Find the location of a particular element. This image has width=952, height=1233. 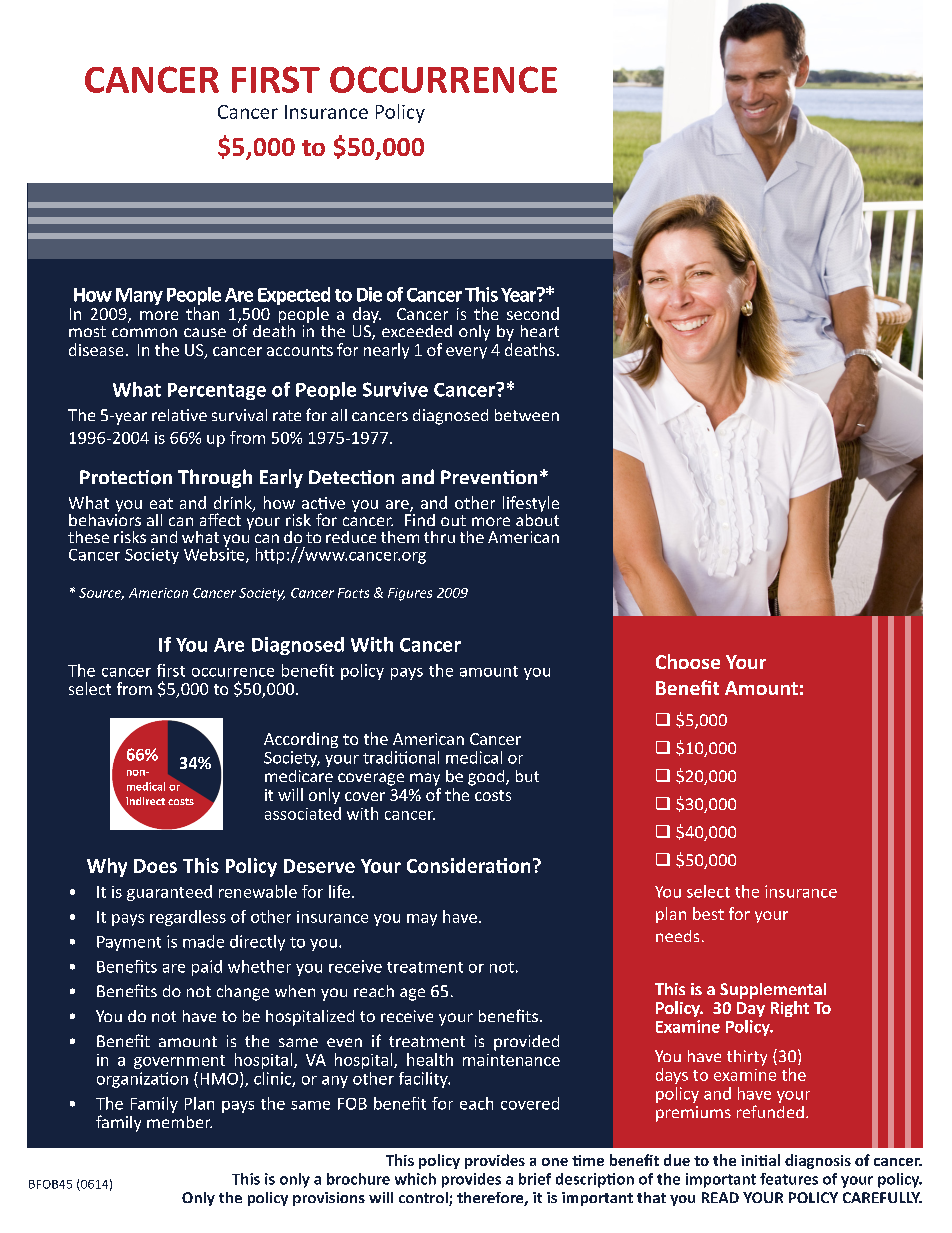

Consideration is located at coordinates (468, 865).
